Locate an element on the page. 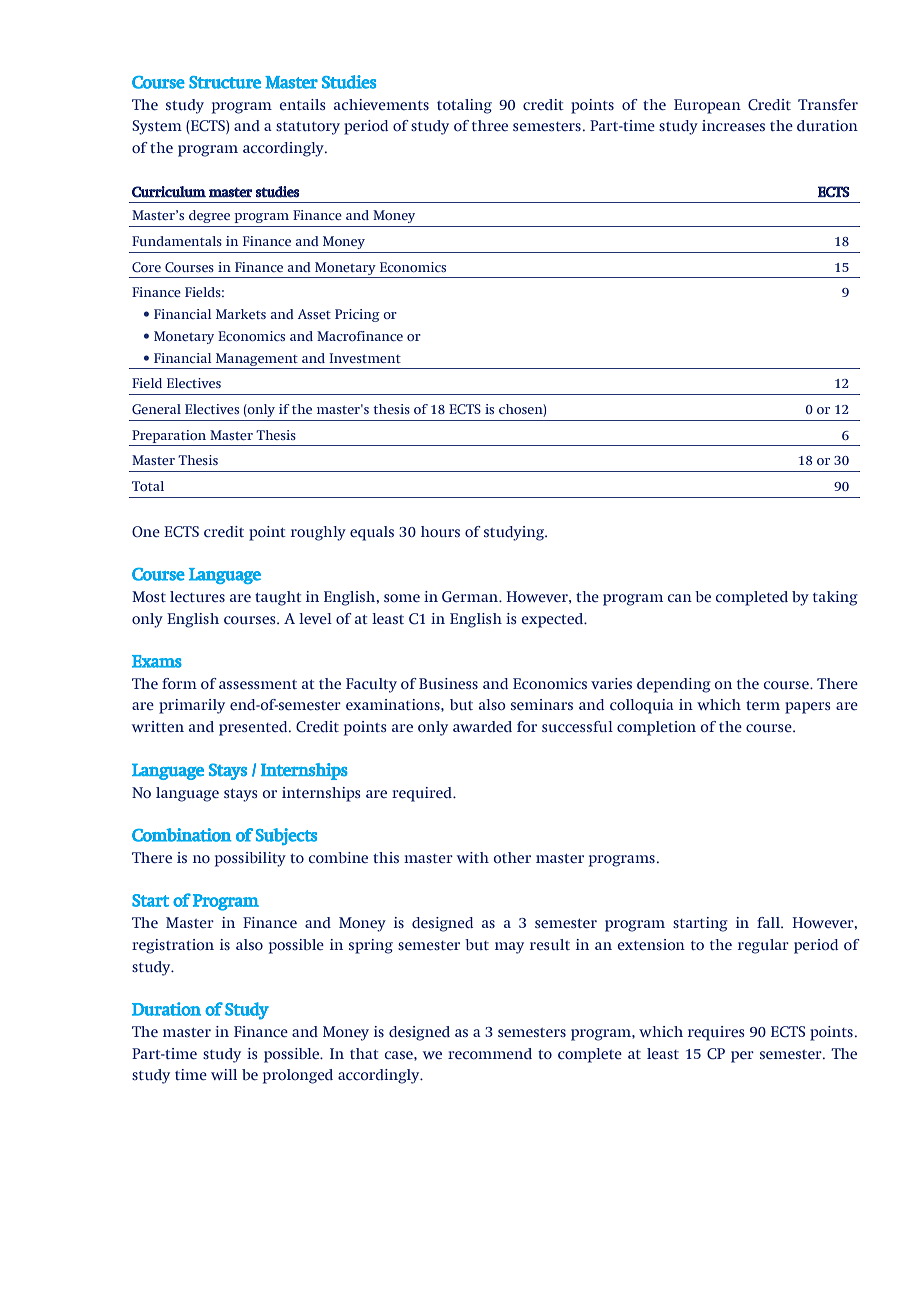 The height and width of the image is (1308, 924). Structure is located at coordinates (225, 82).
